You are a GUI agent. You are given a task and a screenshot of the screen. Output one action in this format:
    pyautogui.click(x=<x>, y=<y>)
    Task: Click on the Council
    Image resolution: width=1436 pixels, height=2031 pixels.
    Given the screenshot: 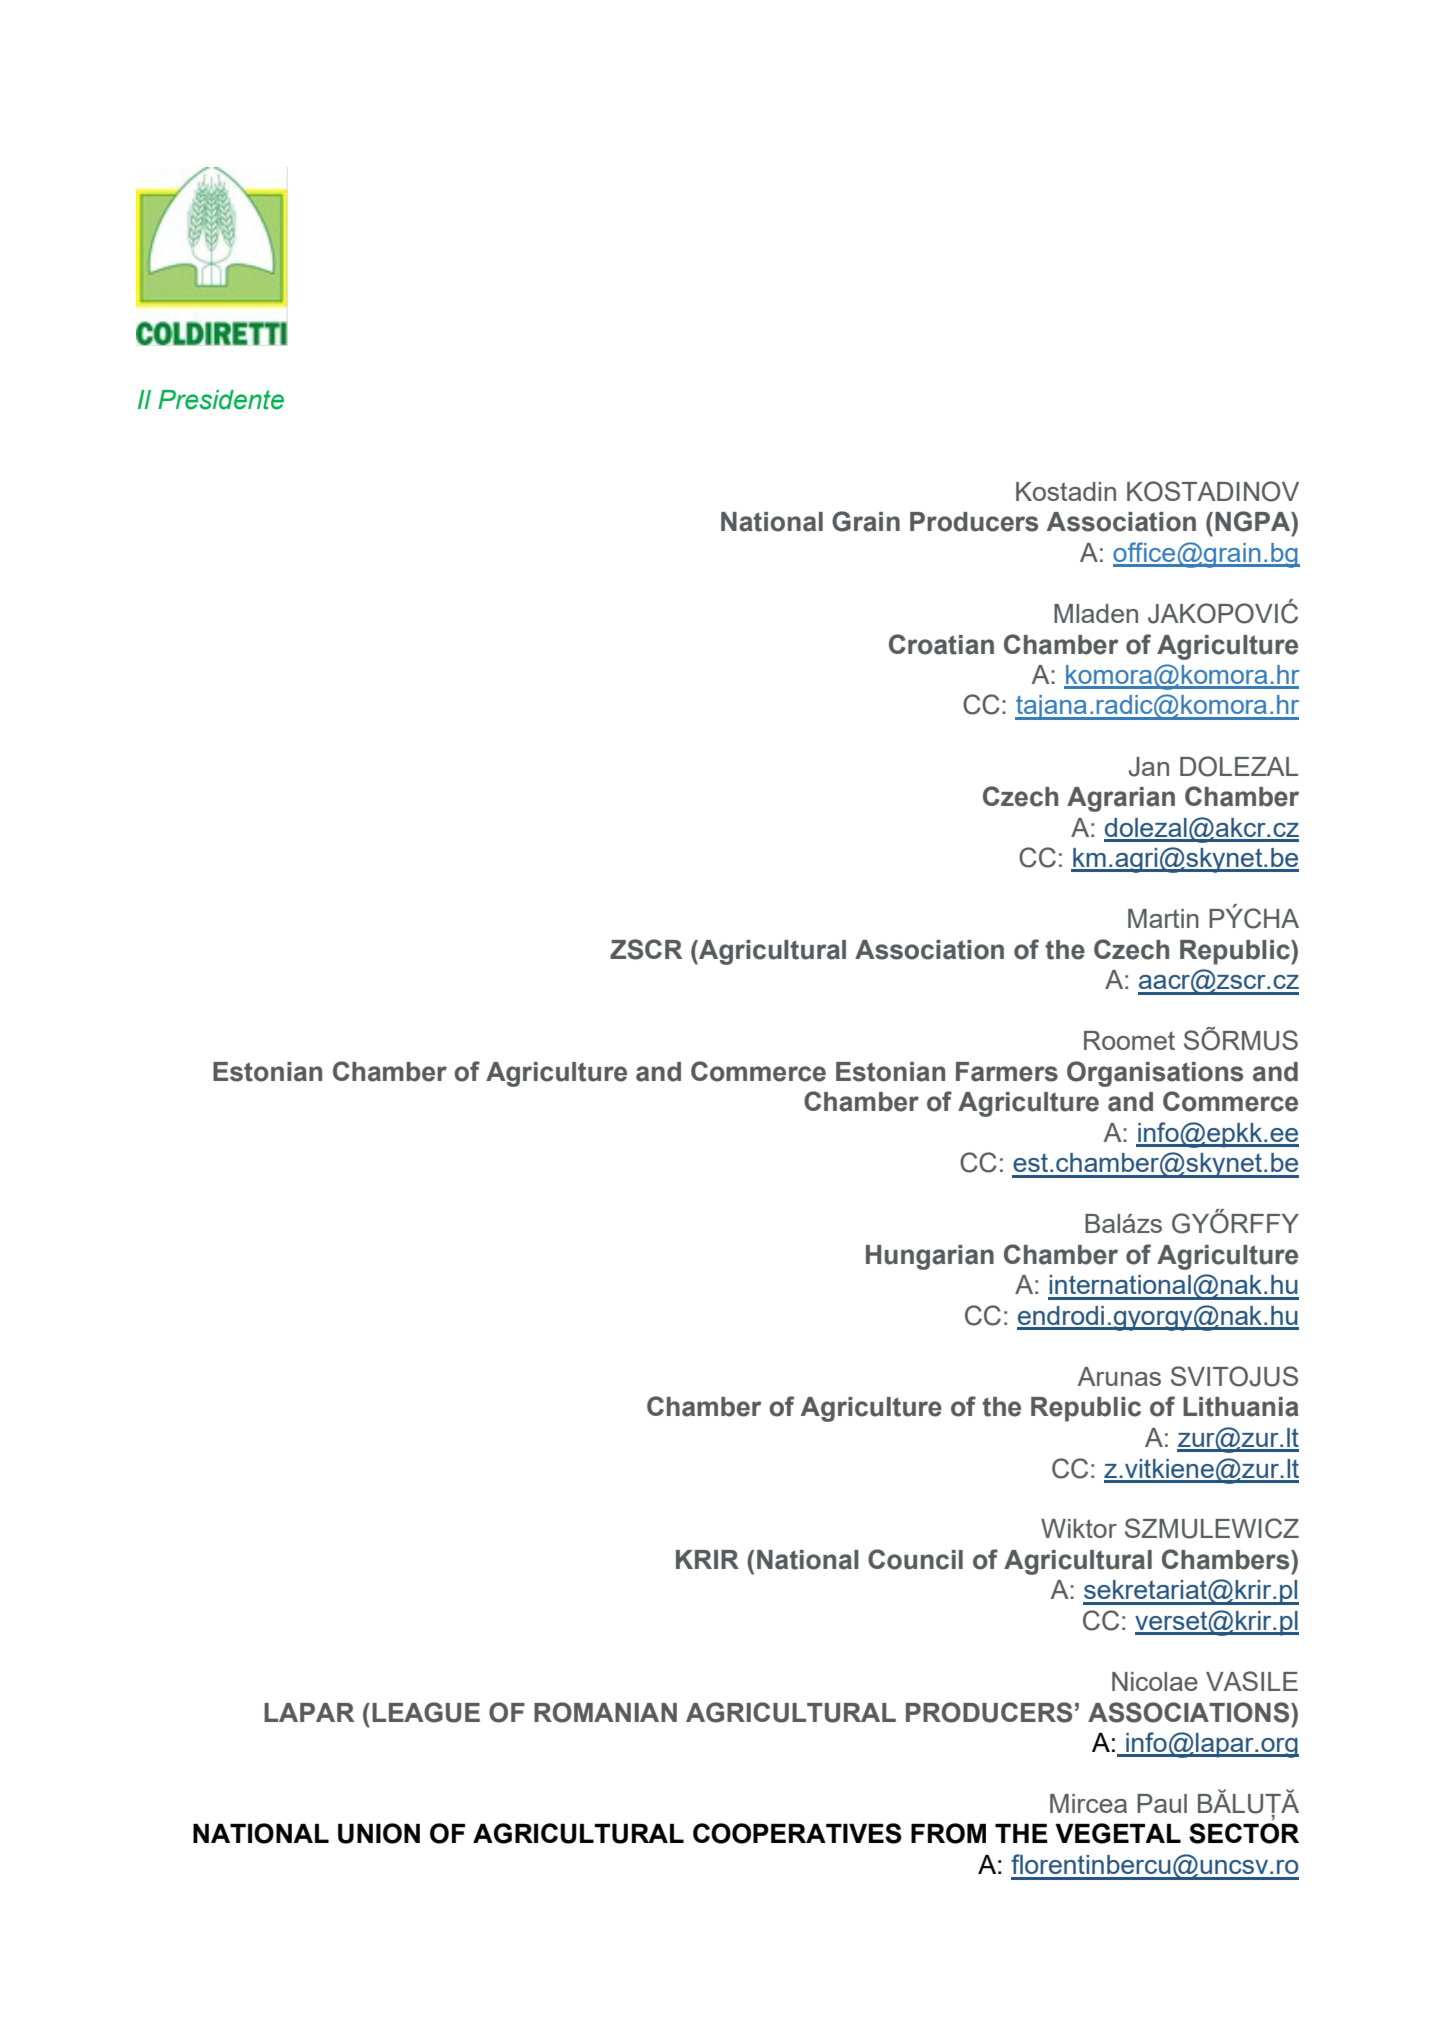 What is the action you would take?
    pyautogui.click(x=915, y=1559)
